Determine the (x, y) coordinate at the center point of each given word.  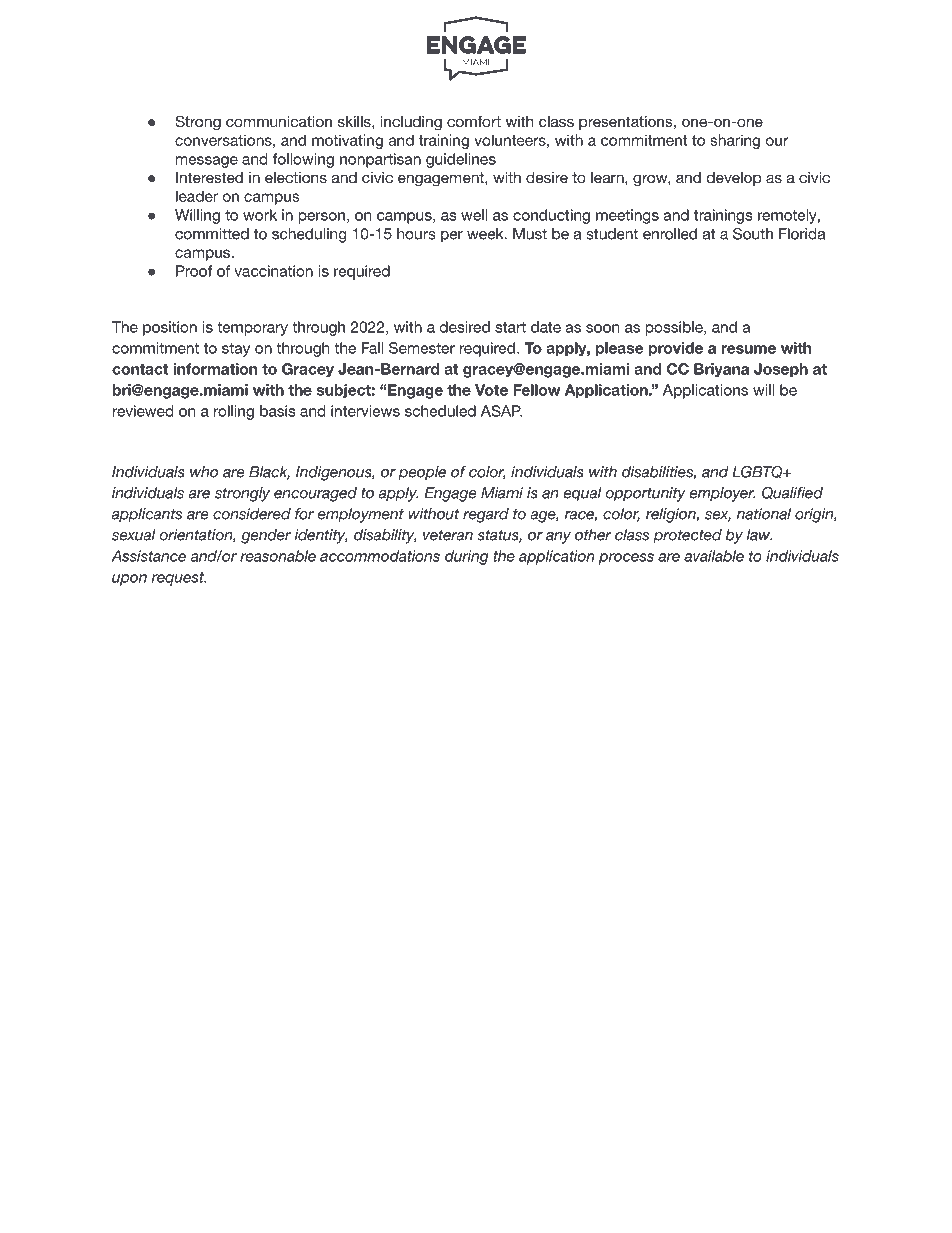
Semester (422, 348)
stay (236, 350)
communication (279, 121)
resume (749, 349)
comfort (474, 121)
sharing (735, 141)
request (179, 579)
